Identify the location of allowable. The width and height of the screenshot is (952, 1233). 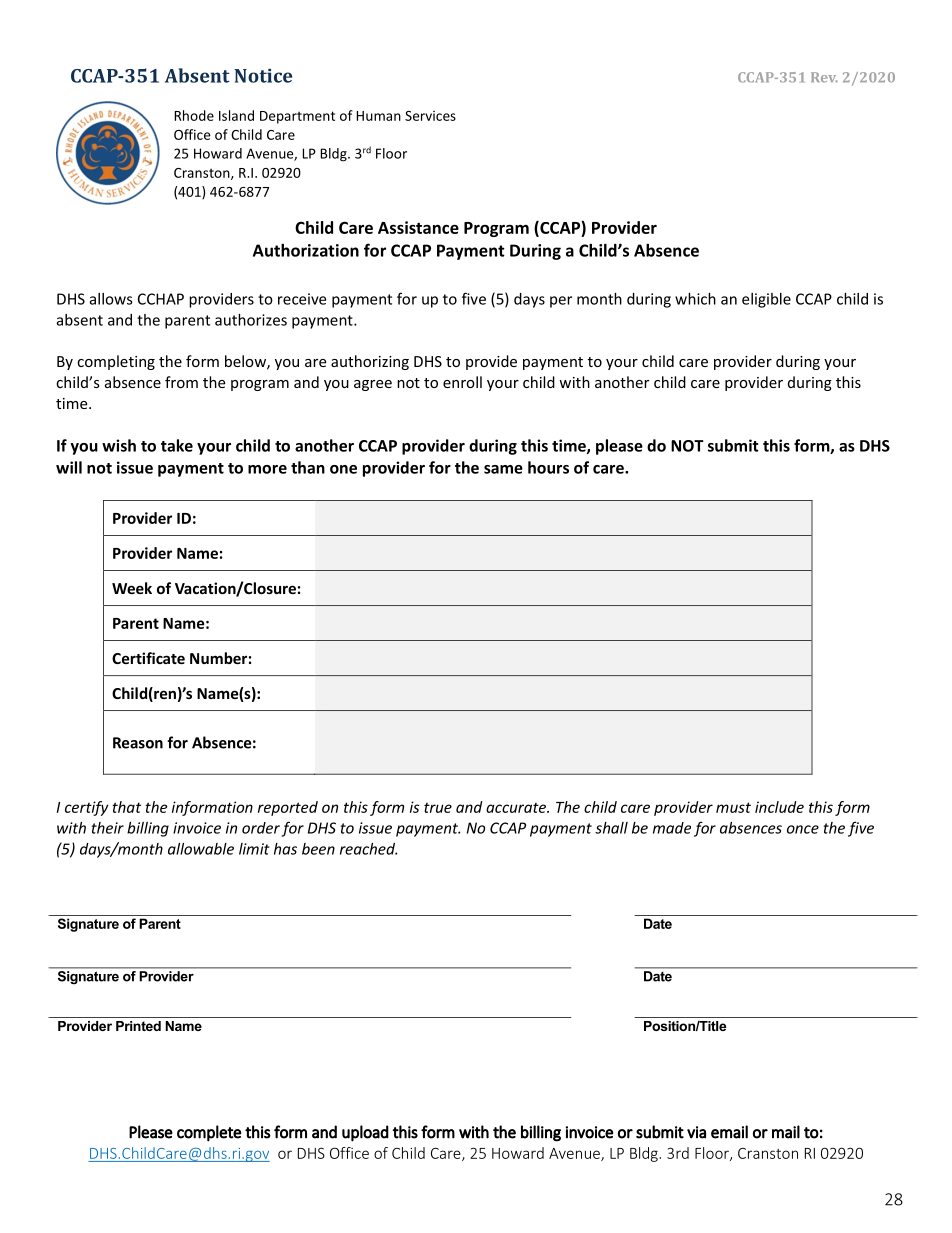
(201, 849).
